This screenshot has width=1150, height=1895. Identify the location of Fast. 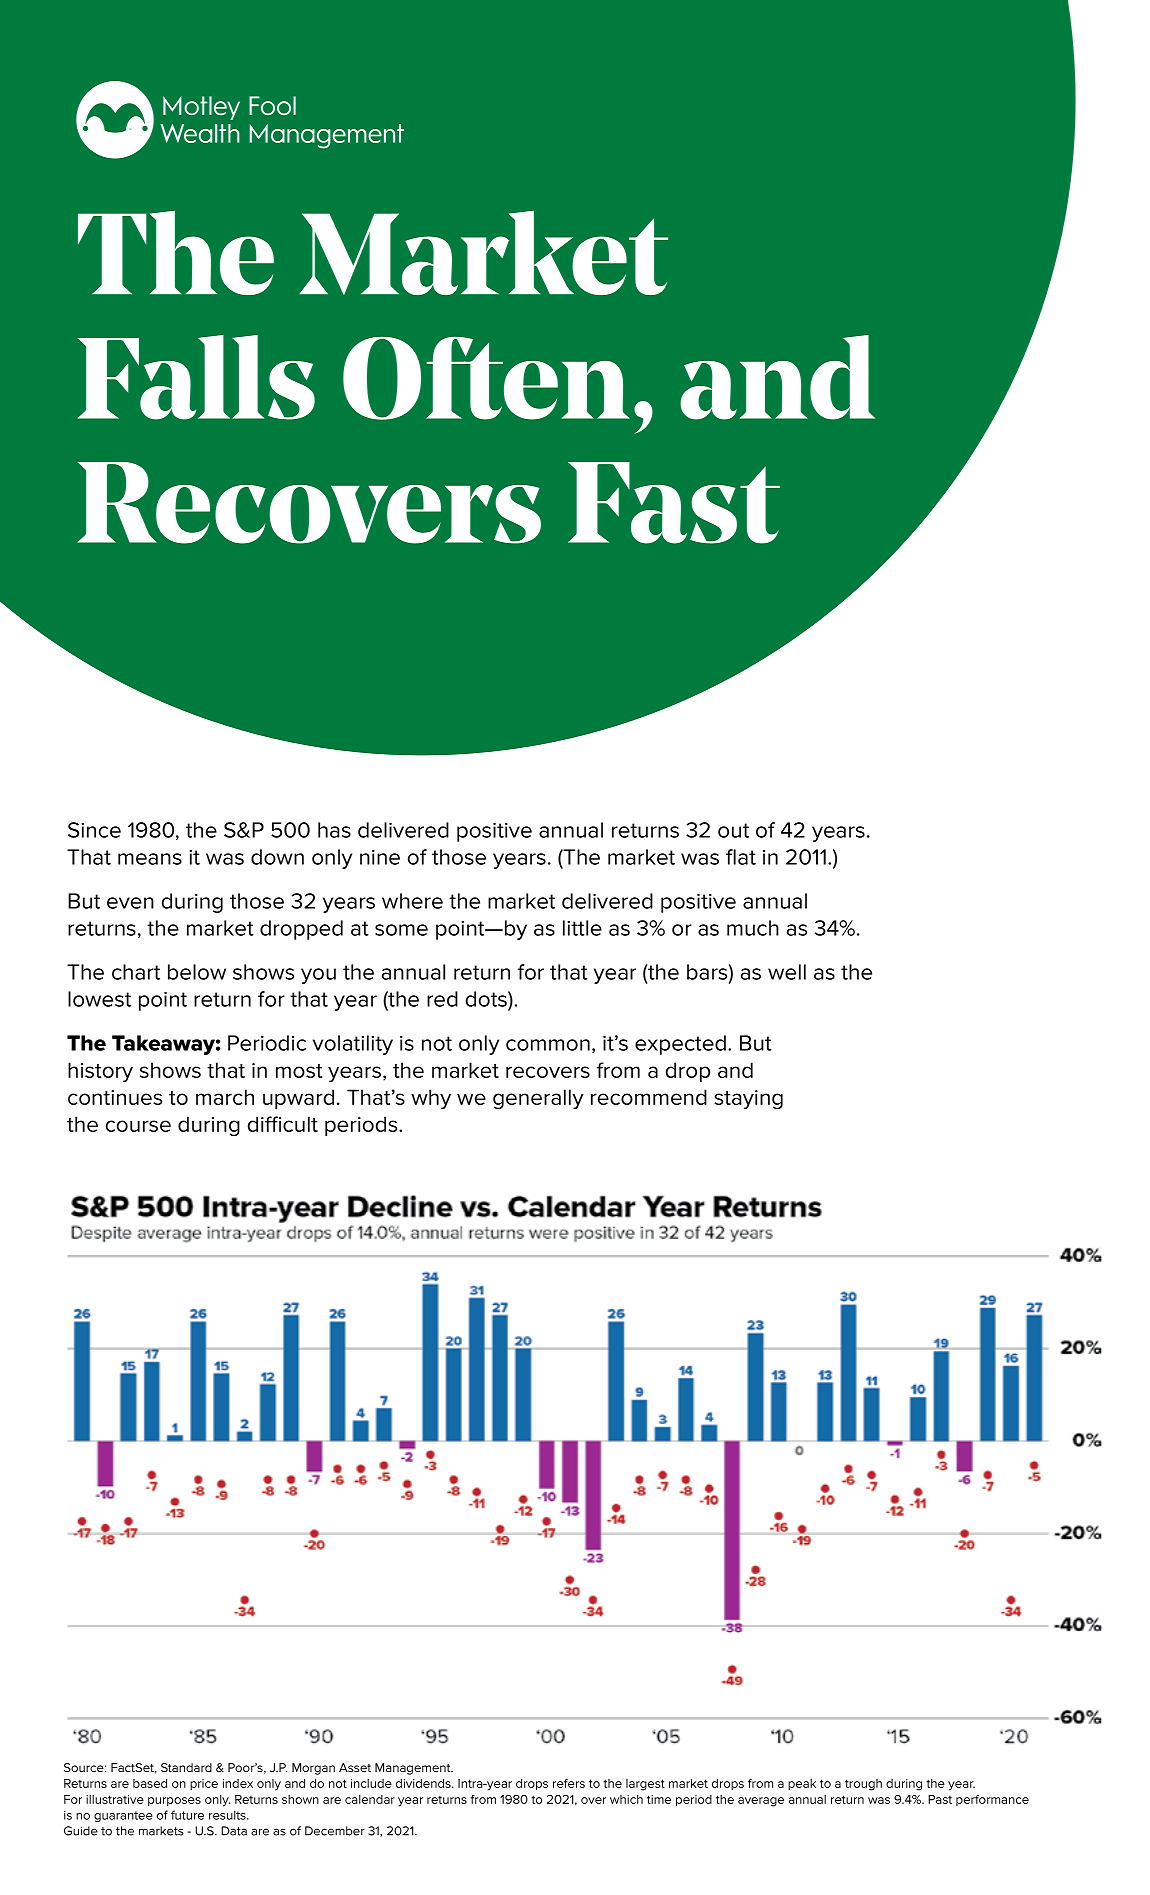
(674, 503).
